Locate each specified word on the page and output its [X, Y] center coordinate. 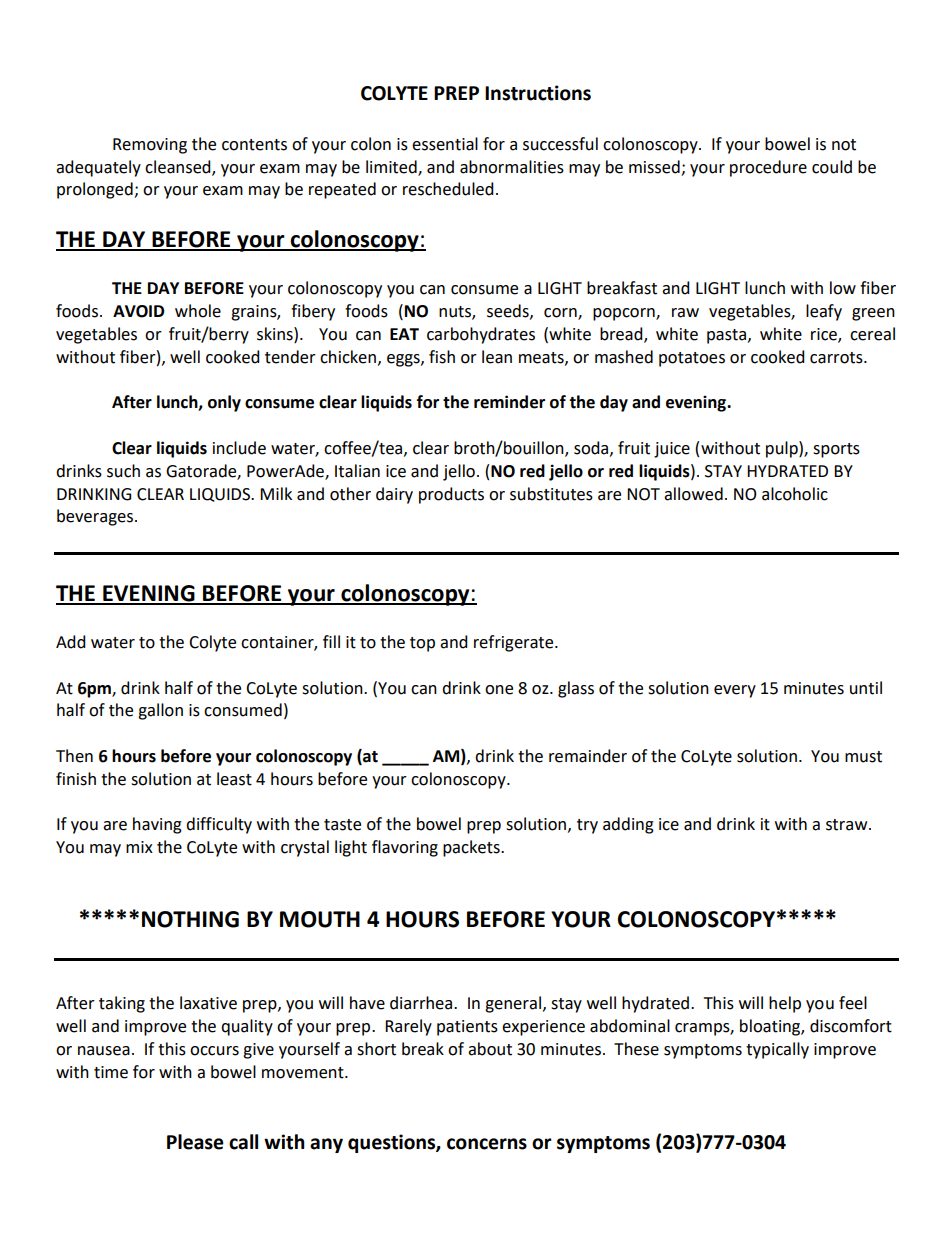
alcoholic [795, 494]
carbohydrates [481, 335]
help [785, 1004]
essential [445, 144]
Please [195, 1142]
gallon [160, 711]
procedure [768, 168]
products [451, 495]
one [499, 690]
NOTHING [190, 919]
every [735, 691]
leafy [824, 312]
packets [472, 848]
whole [198, 311]
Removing [150, 146]
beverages [96, 517]
